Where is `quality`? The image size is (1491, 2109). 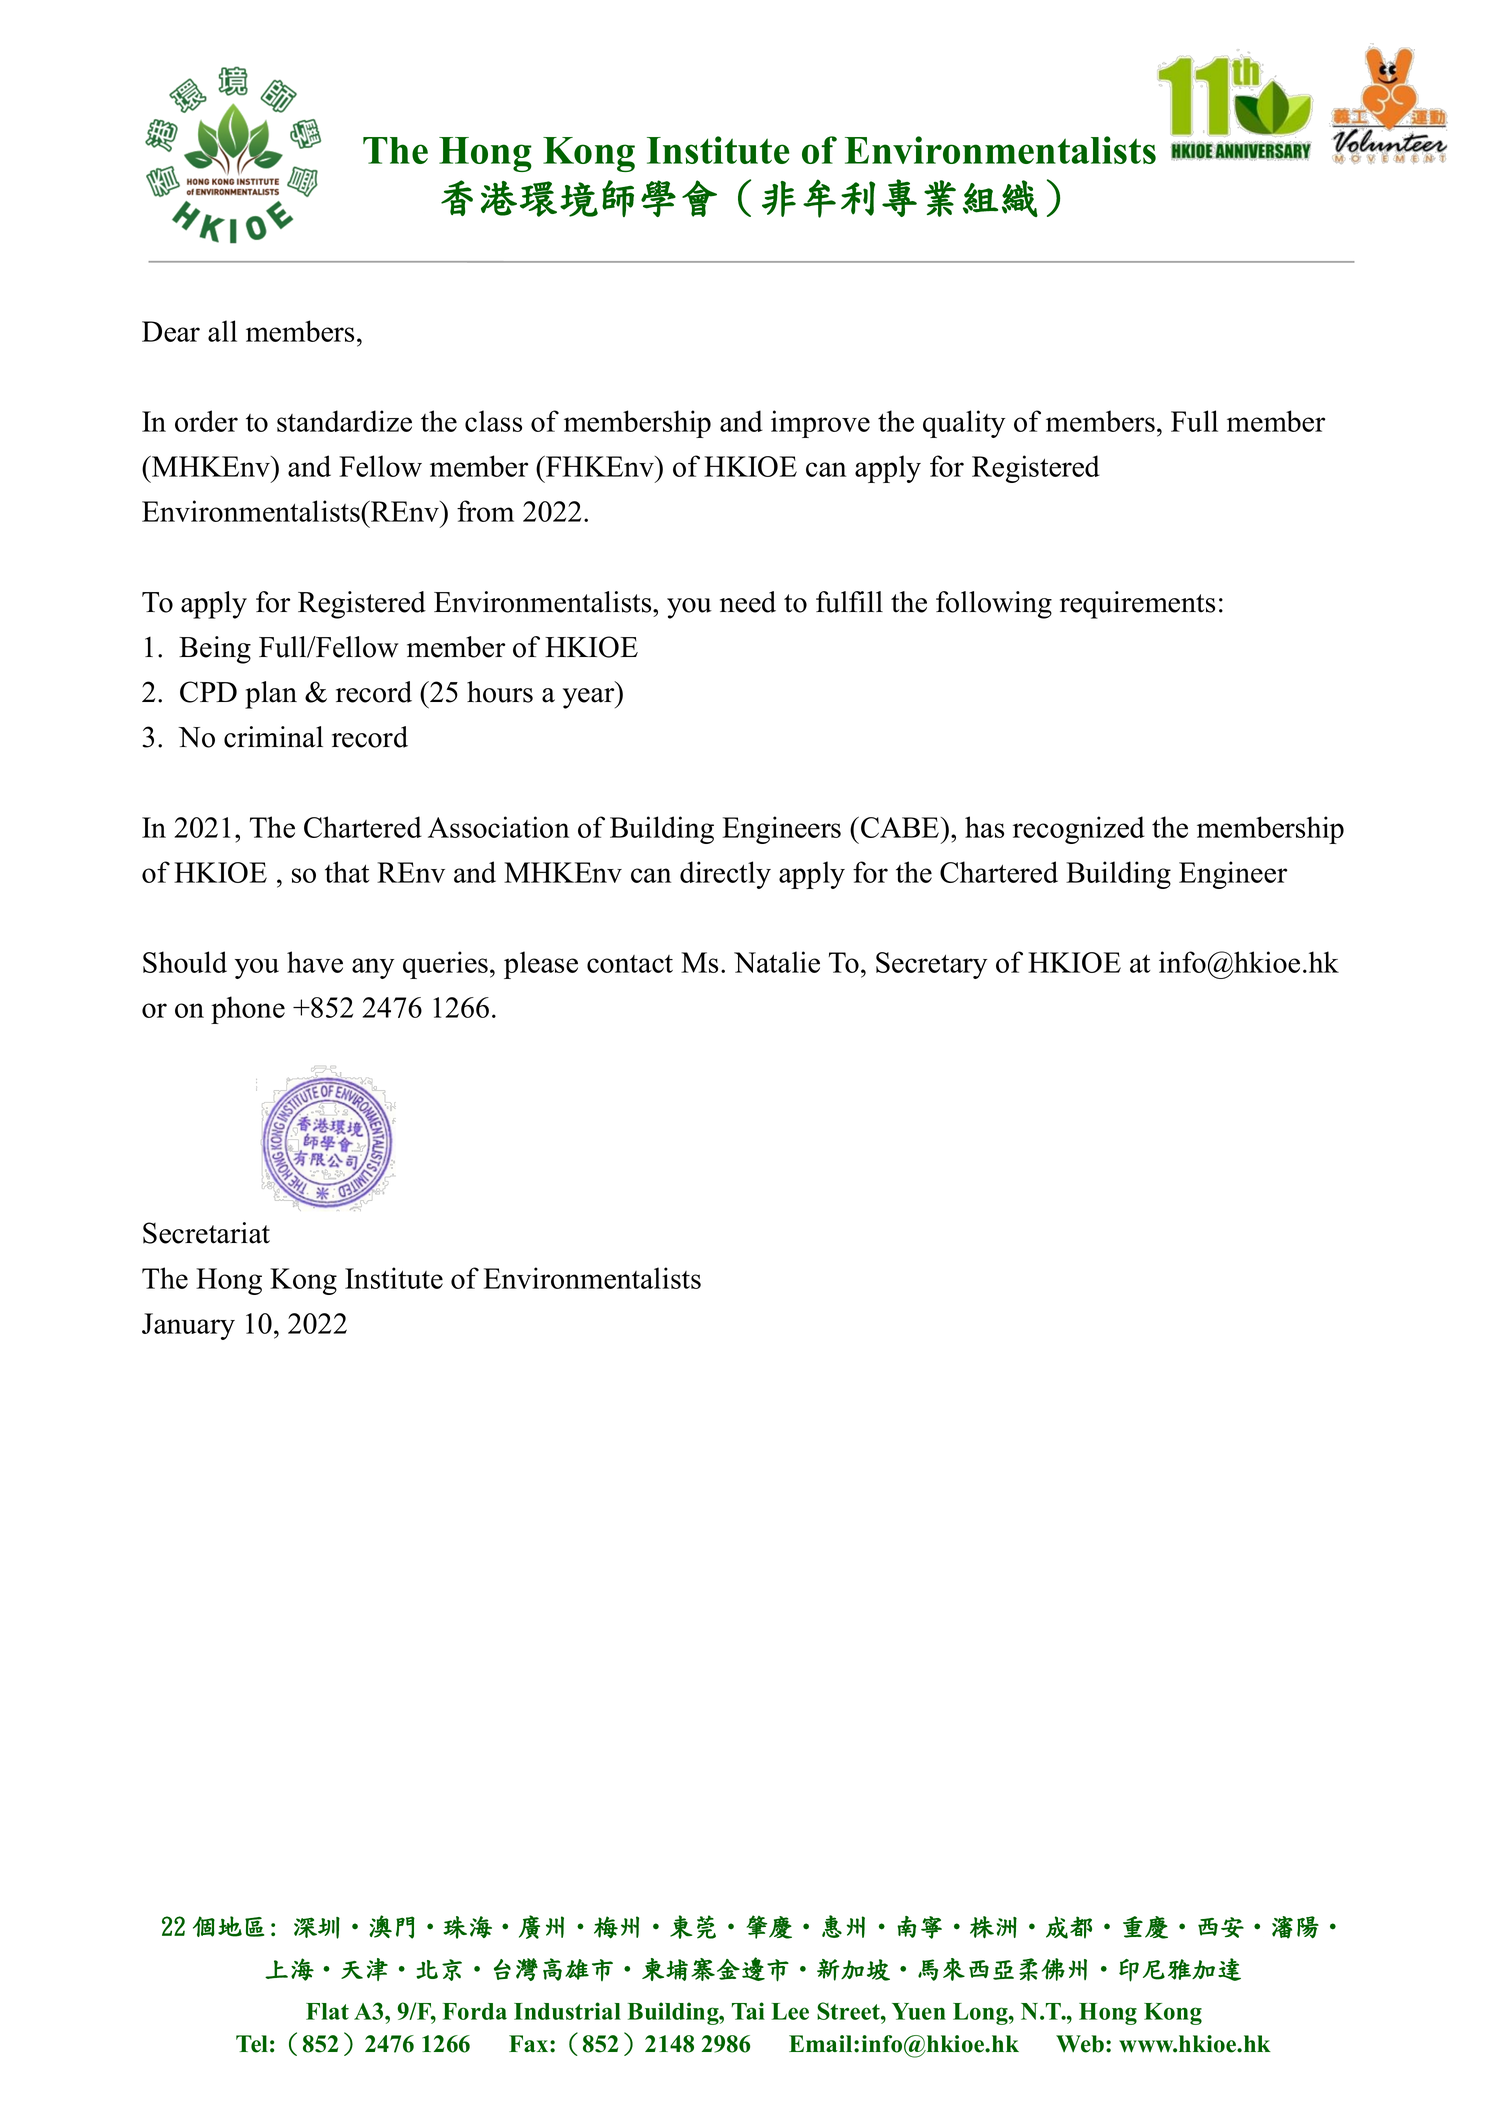
quality is located at coordinates (964, 424).
